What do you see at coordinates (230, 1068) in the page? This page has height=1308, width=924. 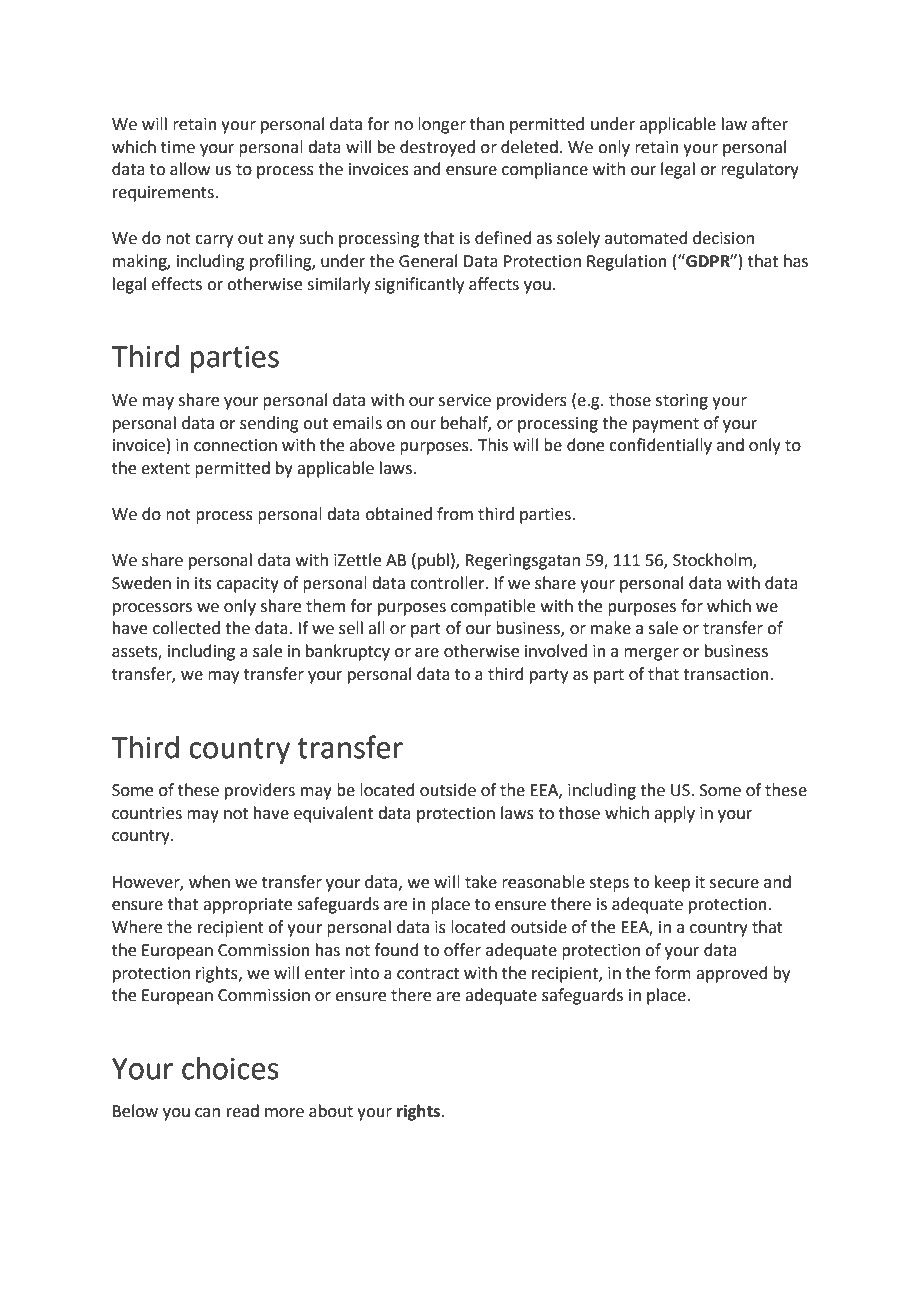 I see `choices` at bounding box center [230, 1068].
